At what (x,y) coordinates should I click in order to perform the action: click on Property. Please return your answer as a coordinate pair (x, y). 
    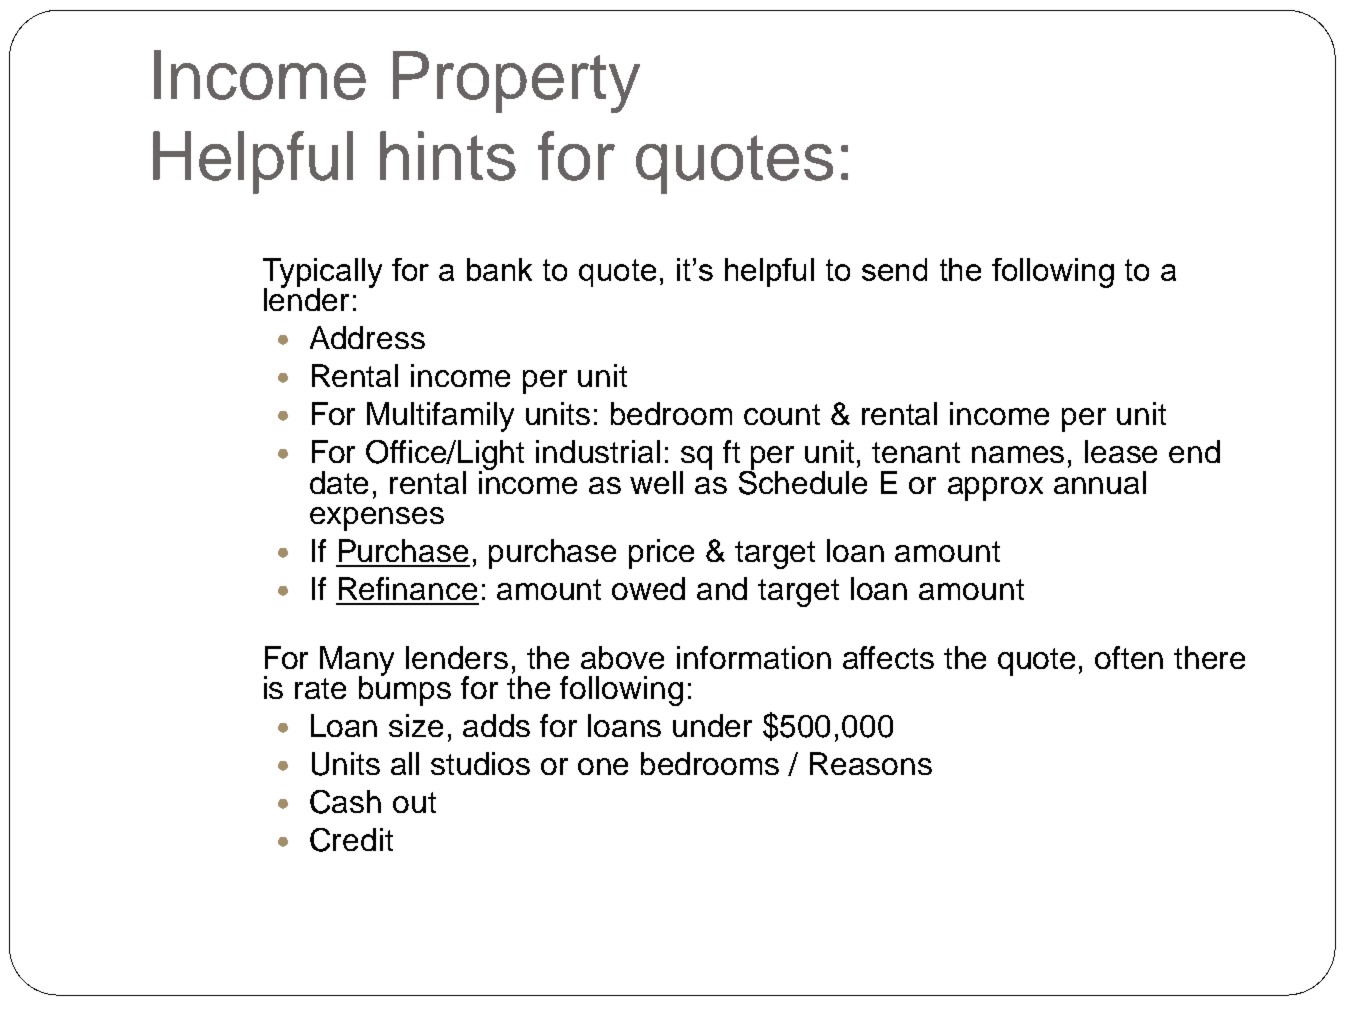
    Looking at the image, I should click on (516, 82).
